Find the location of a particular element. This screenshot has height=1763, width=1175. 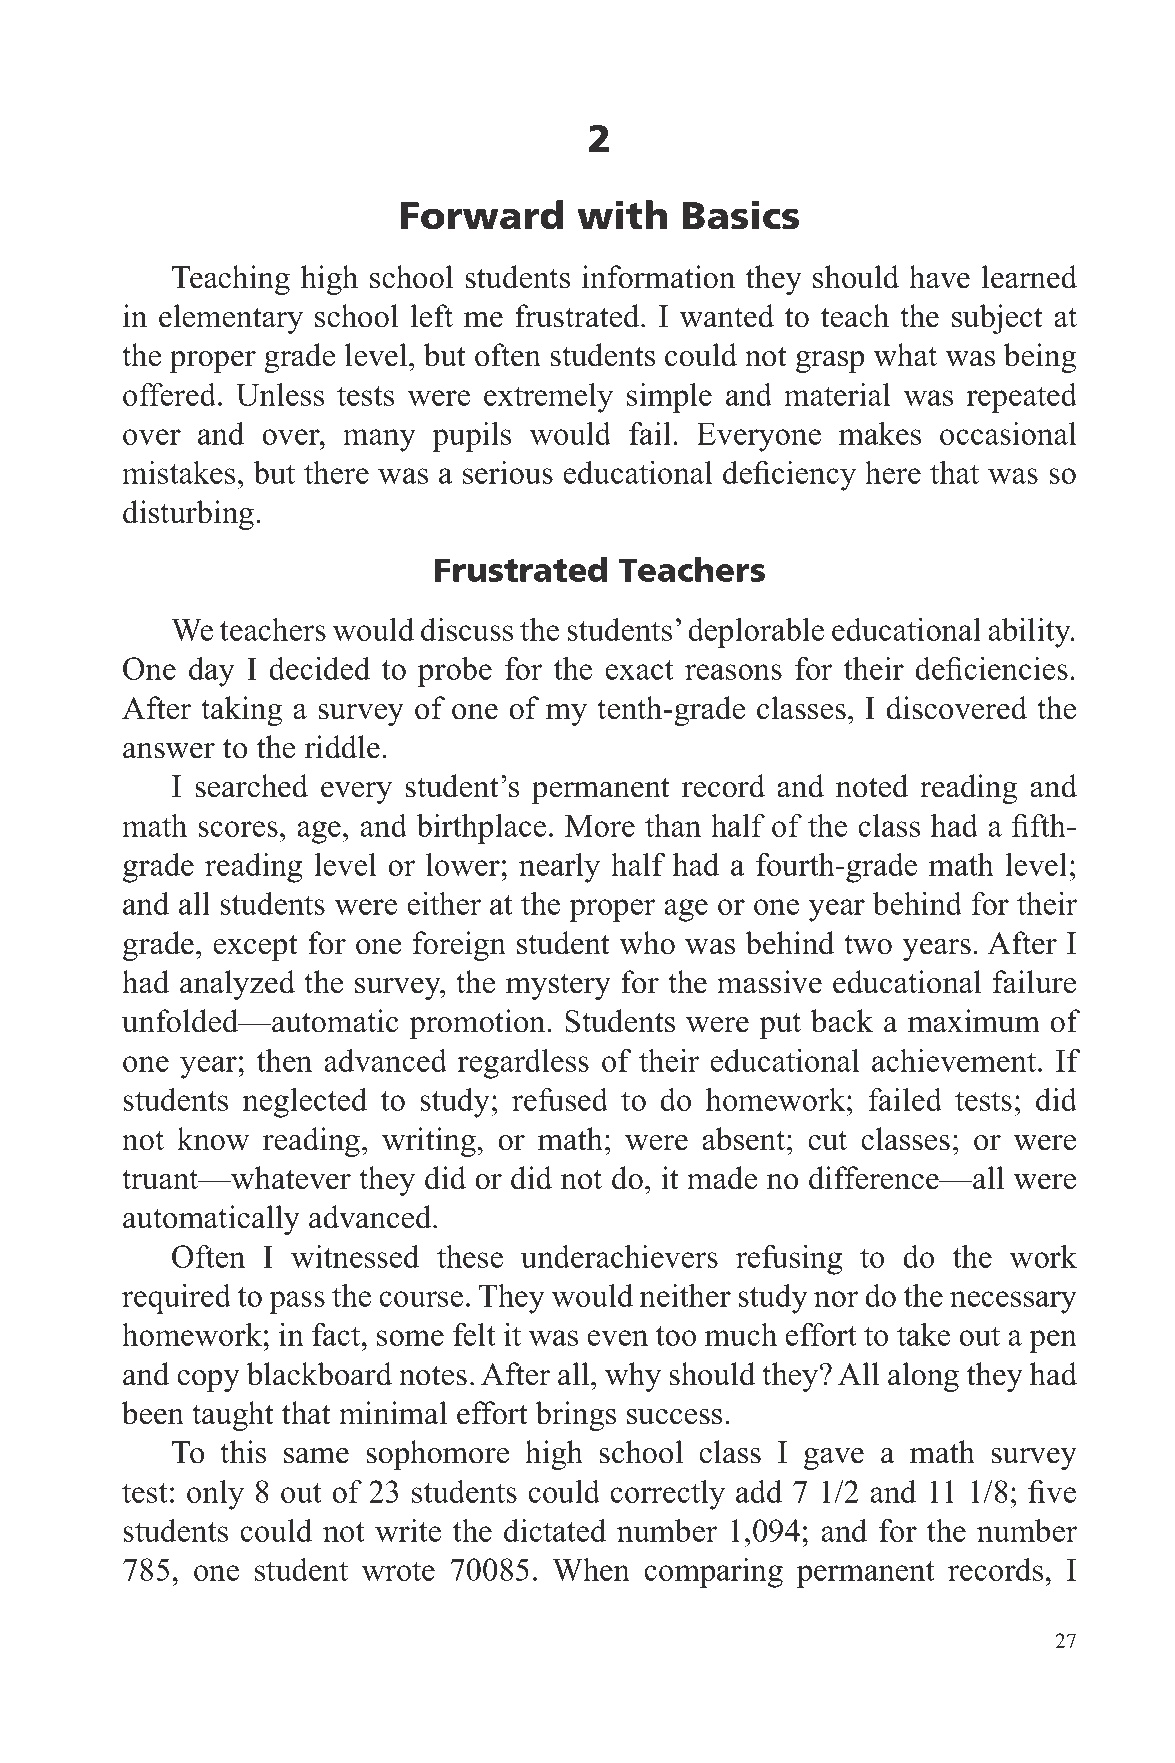

with is located at coordinates (622, 215).
